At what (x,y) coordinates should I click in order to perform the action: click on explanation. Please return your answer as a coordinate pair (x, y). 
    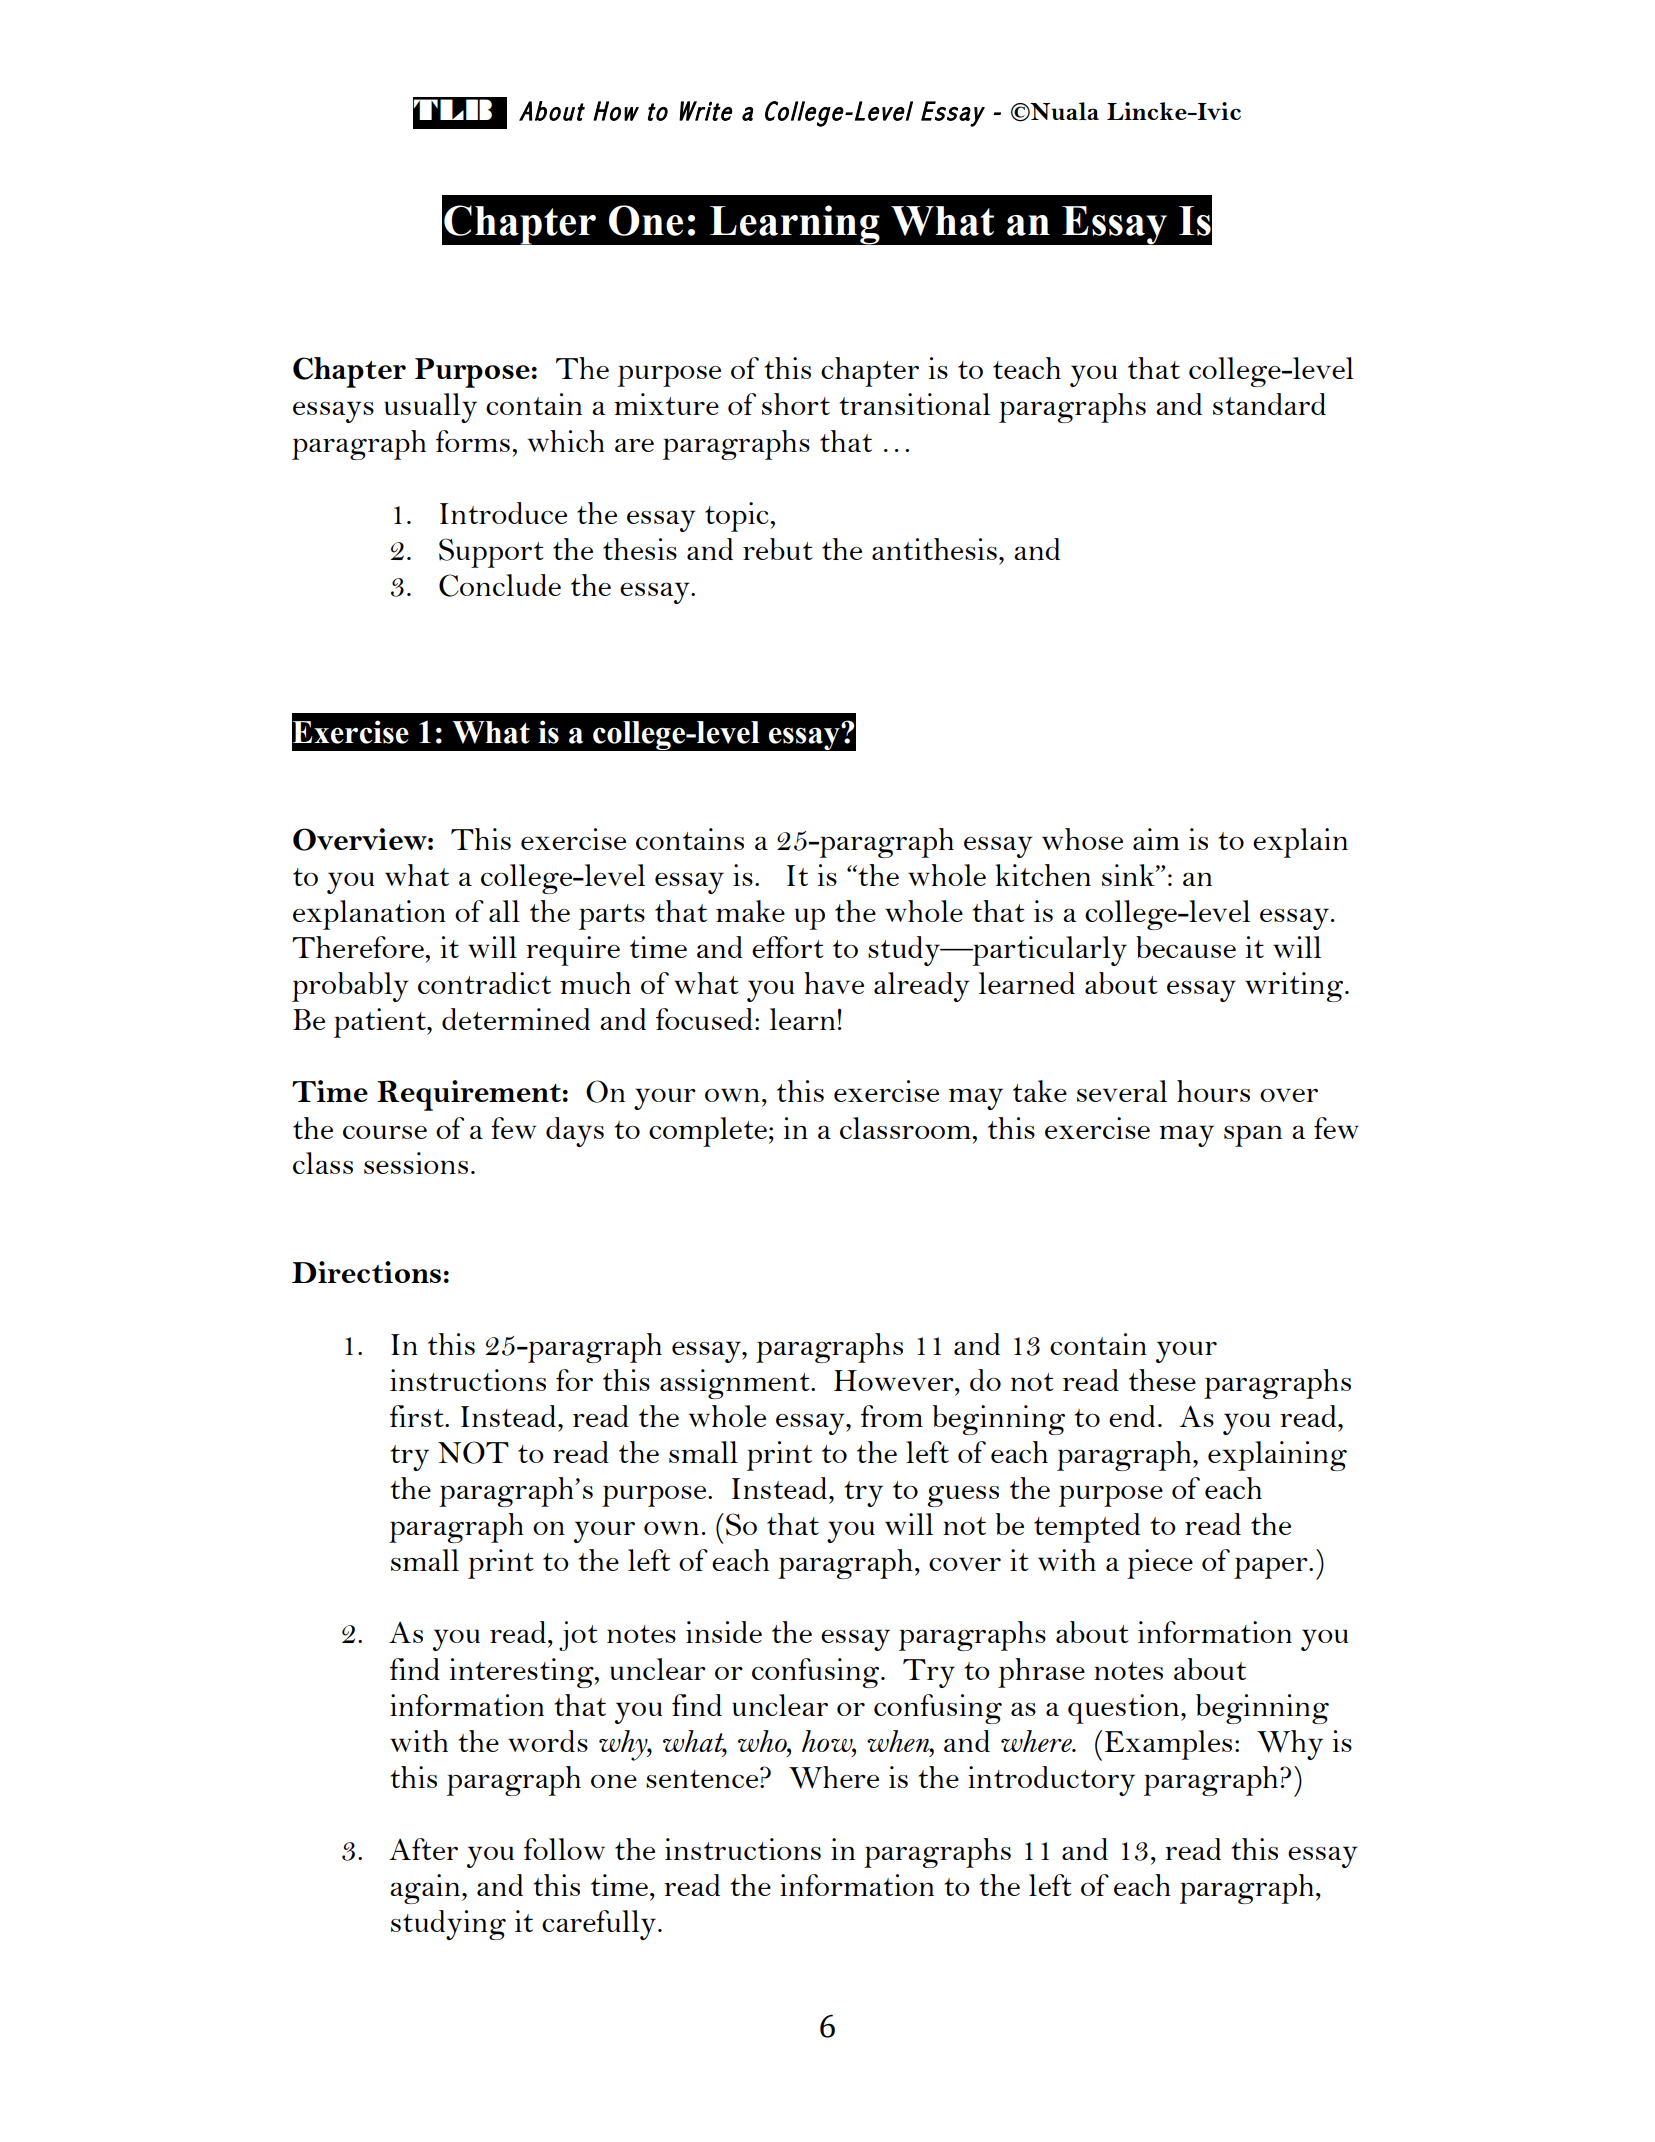
    Looking at the image, I should click on (369, 915).
